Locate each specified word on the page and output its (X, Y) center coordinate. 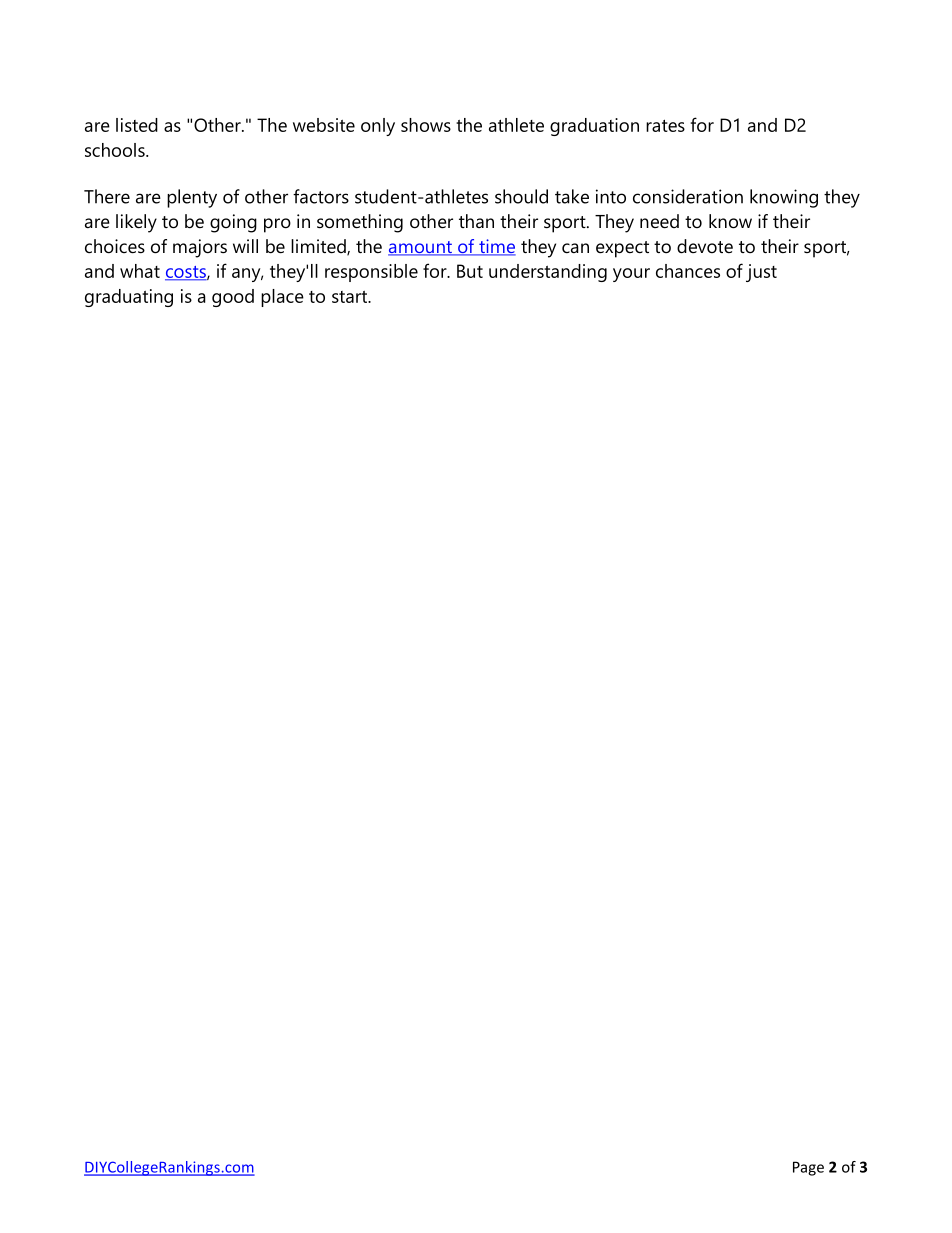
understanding (548, 273)
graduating (129, 298)
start (351, 297)
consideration (688, 196)
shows (426, 125)
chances (688, 271)
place (282, 298)
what (140, 271)
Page (808, 1168)
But (470, 271)
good (233, 298)
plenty (192, 198)
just (761, 273)
